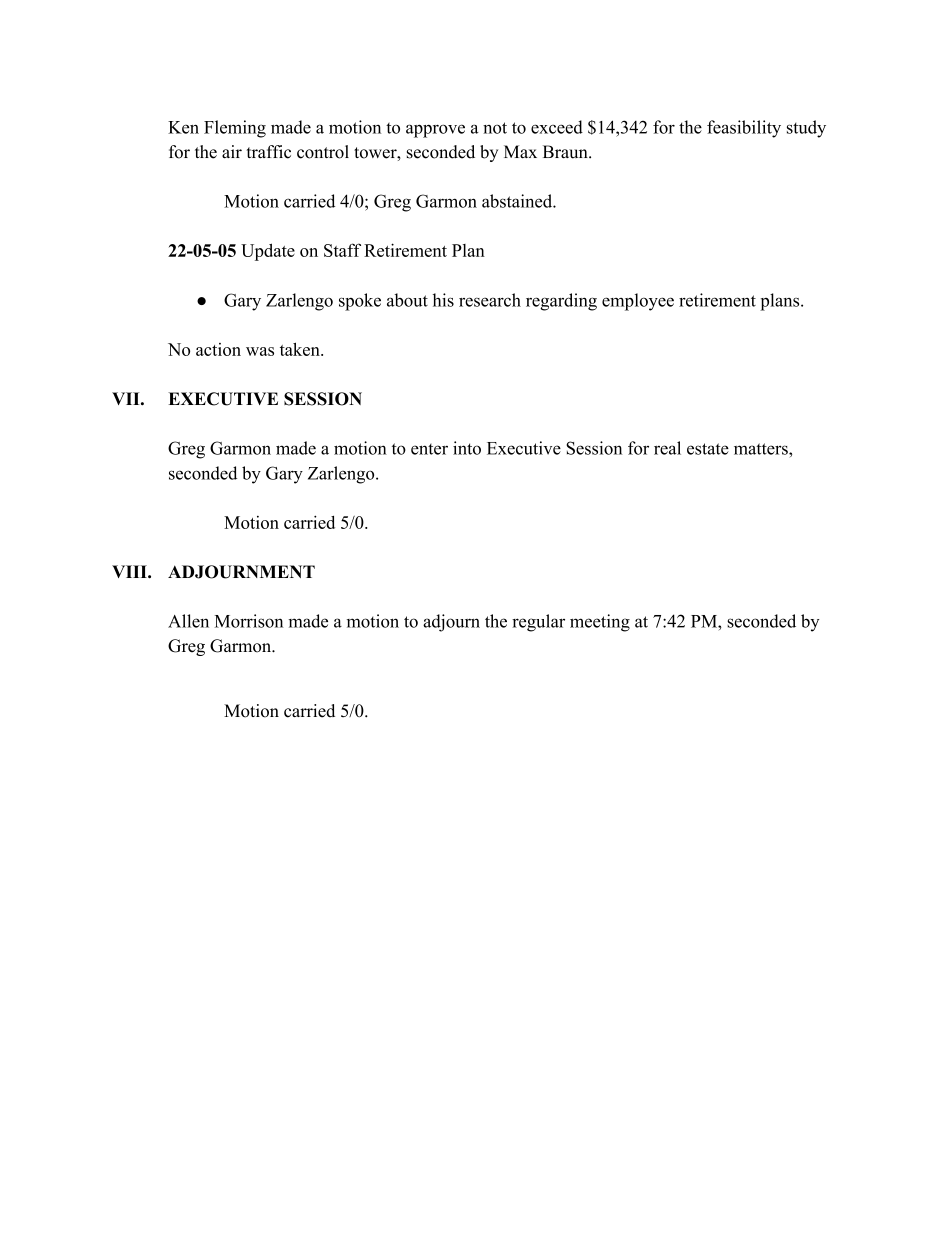 The height and width of the image is (1233, 952). I want to click on was, so click(260, 351).
